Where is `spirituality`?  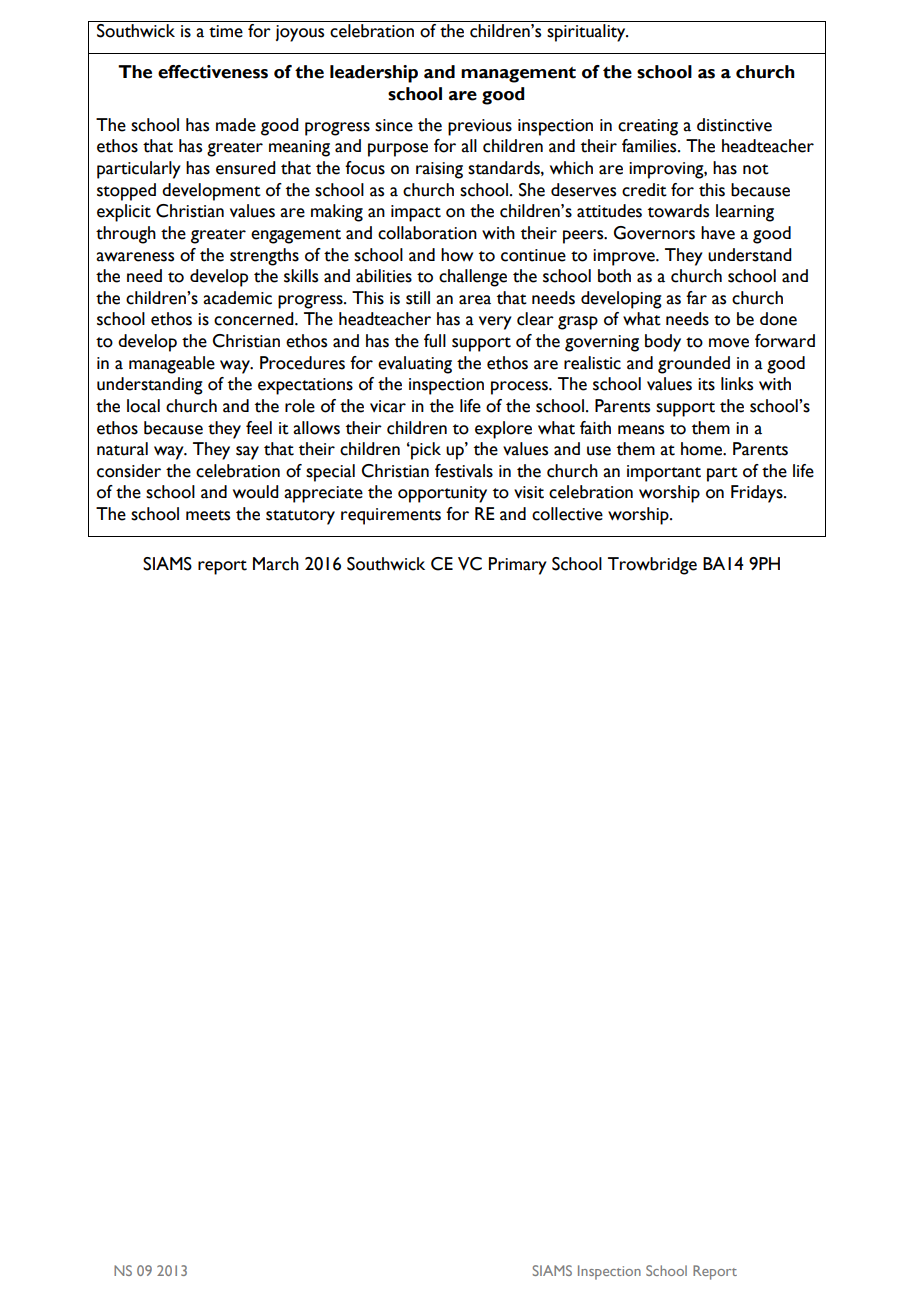
spirituality is located at coordinates (587, 33).
